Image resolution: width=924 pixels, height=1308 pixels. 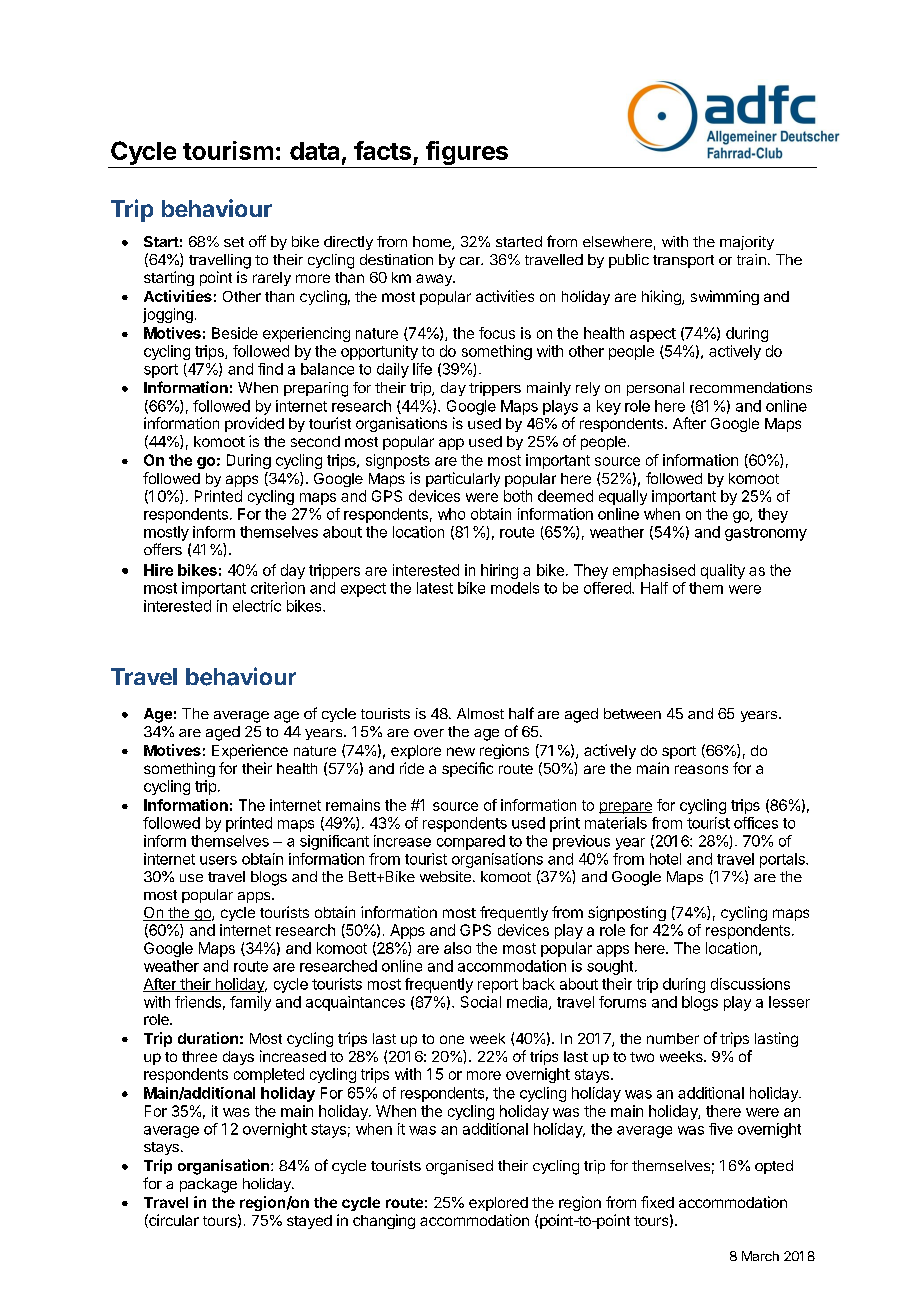 What do you see at coordinates (459, 1167) in the screenshot?
I see `organised` at bounding box center [459, 1167].
